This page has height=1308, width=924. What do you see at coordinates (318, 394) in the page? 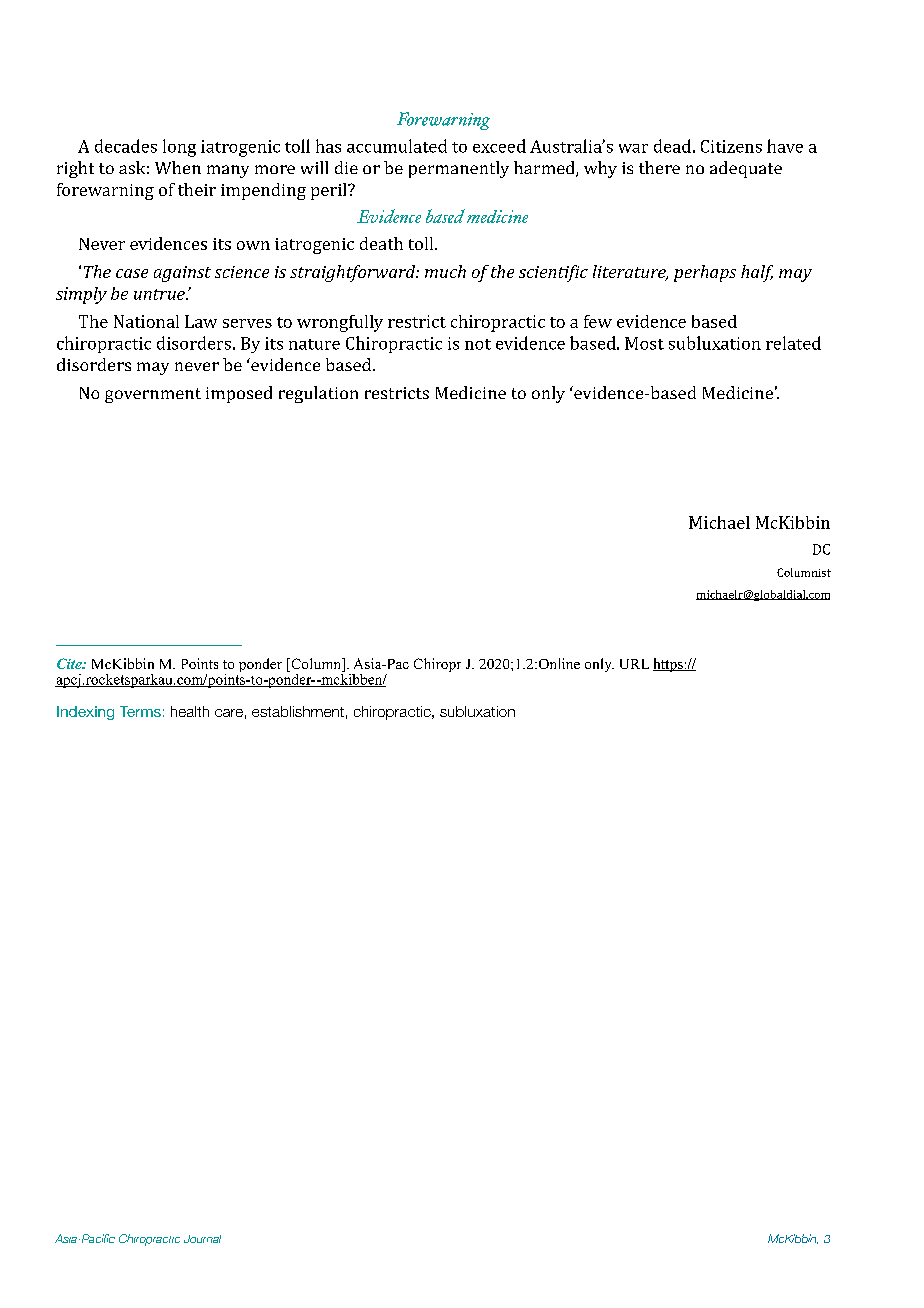
I see `regulation` at bounding box center [318, 394].
